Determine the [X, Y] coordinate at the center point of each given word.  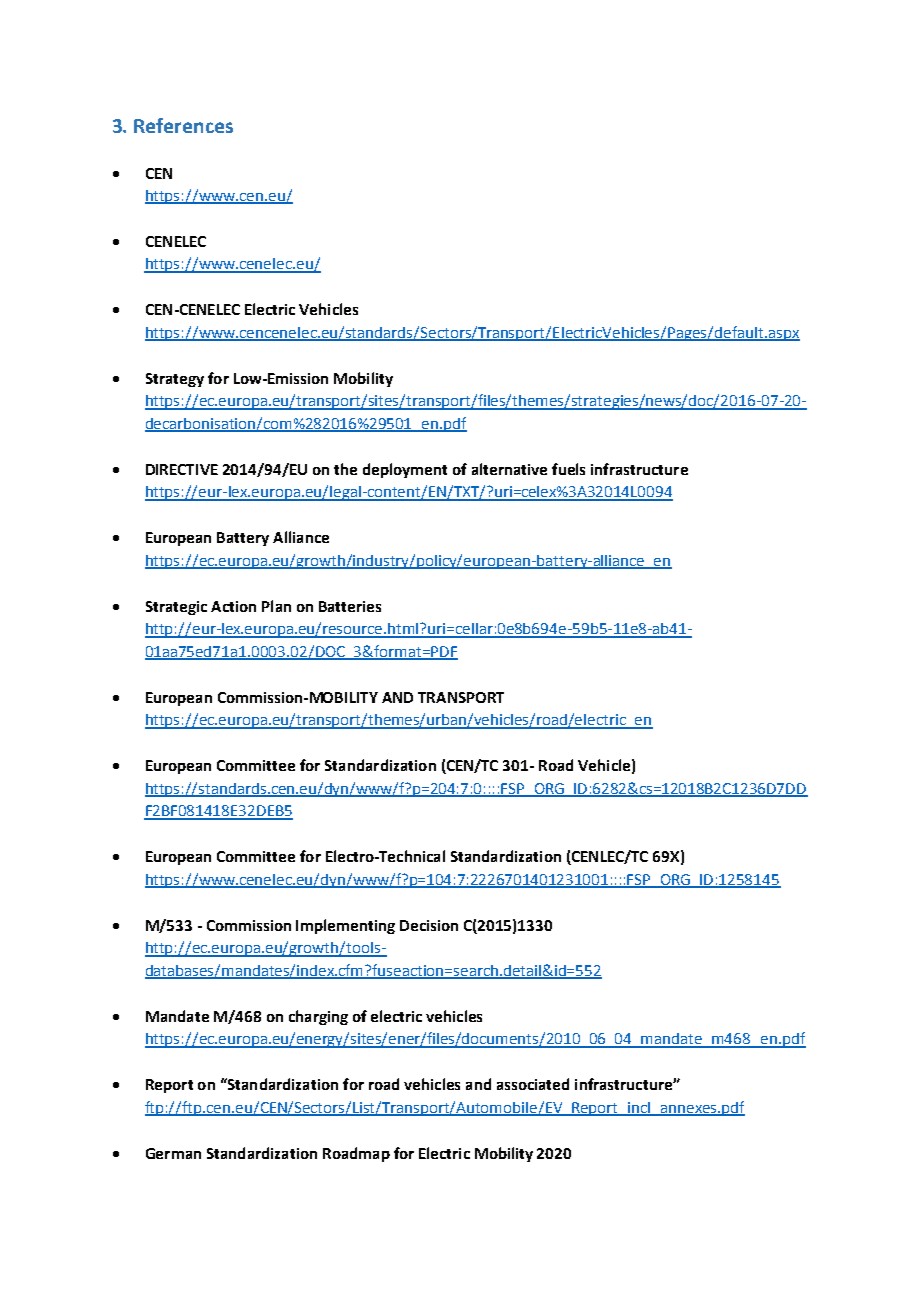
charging [318, 1017]
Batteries [350, 606]
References [183, 125]
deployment [405, 470]
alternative [509, 469]
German [173, 1153]
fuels [568, 469]
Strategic [176, 608]
